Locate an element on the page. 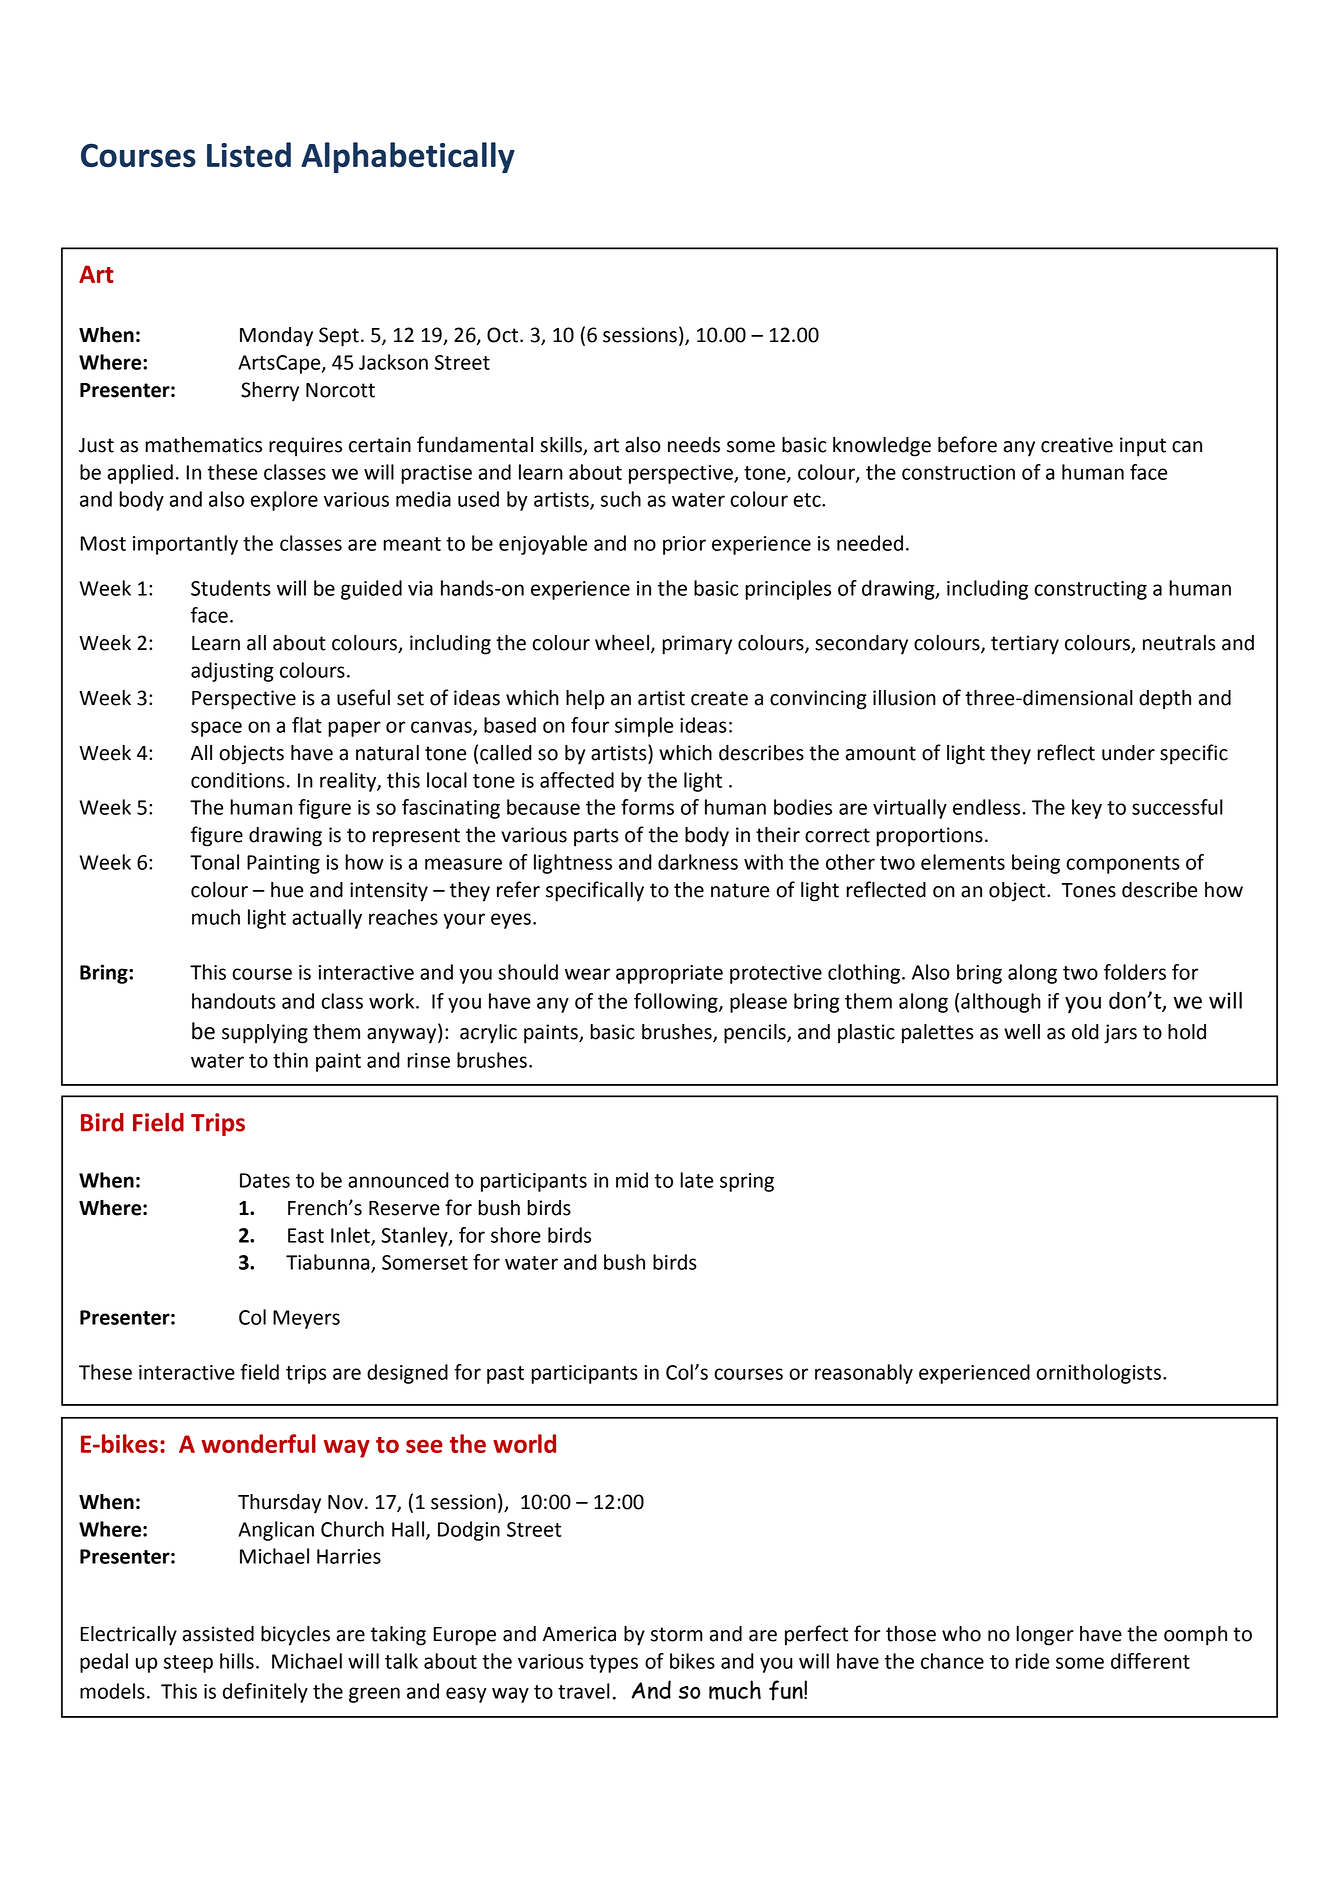 The image size is (1338, 1892). hue is located at coordinates (287, 890).
